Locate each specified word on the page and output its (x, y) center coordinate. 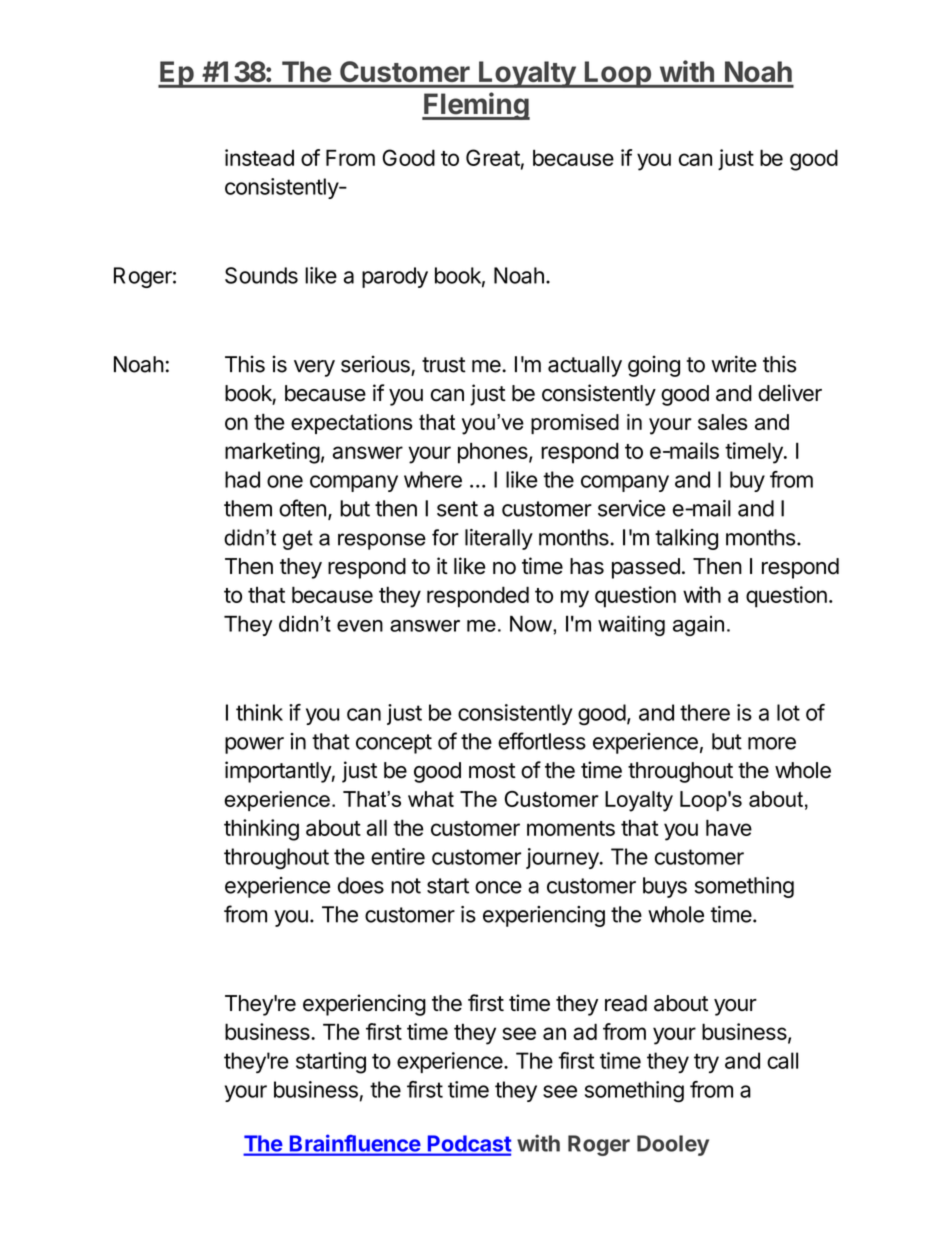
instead (259, 157)
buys (665, 887)
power (254, 745)
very (314, 368)
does (361, 885)
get (298, 540)
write (734, 364)
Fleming (476, 106)
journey (563, 858)
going (654, 366)
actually (585, 366)
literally (499, 539)
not (406, 886)
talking (686, 539)
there (705, 712)
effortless (542, 741)
